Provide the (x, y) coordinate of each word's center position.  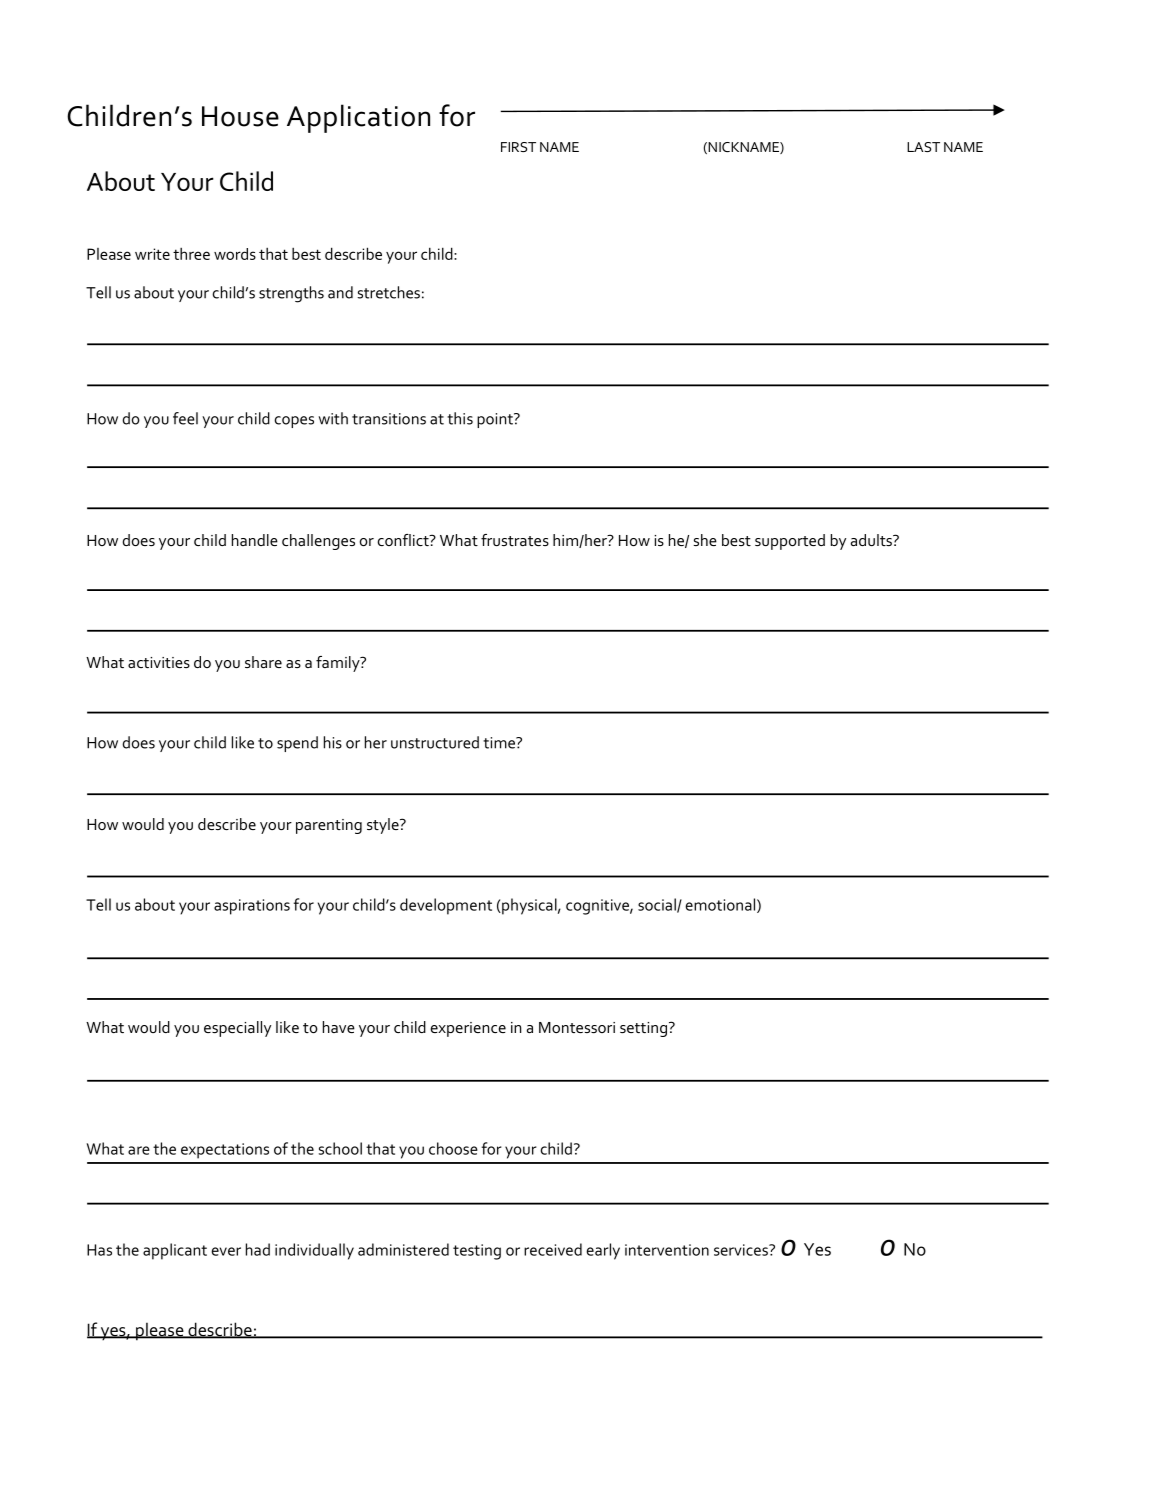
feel (185, 418)
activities (159, 662)
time (500, 743)
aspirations (252, 907)
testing (477, 1252)
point (496, 420)
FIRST (518, 147)
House (240, 116)
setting (645, 1029)
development (446, 906)
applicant (175, 1251)
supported (790, 542)
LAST (923, 147)
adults (872, 540)
